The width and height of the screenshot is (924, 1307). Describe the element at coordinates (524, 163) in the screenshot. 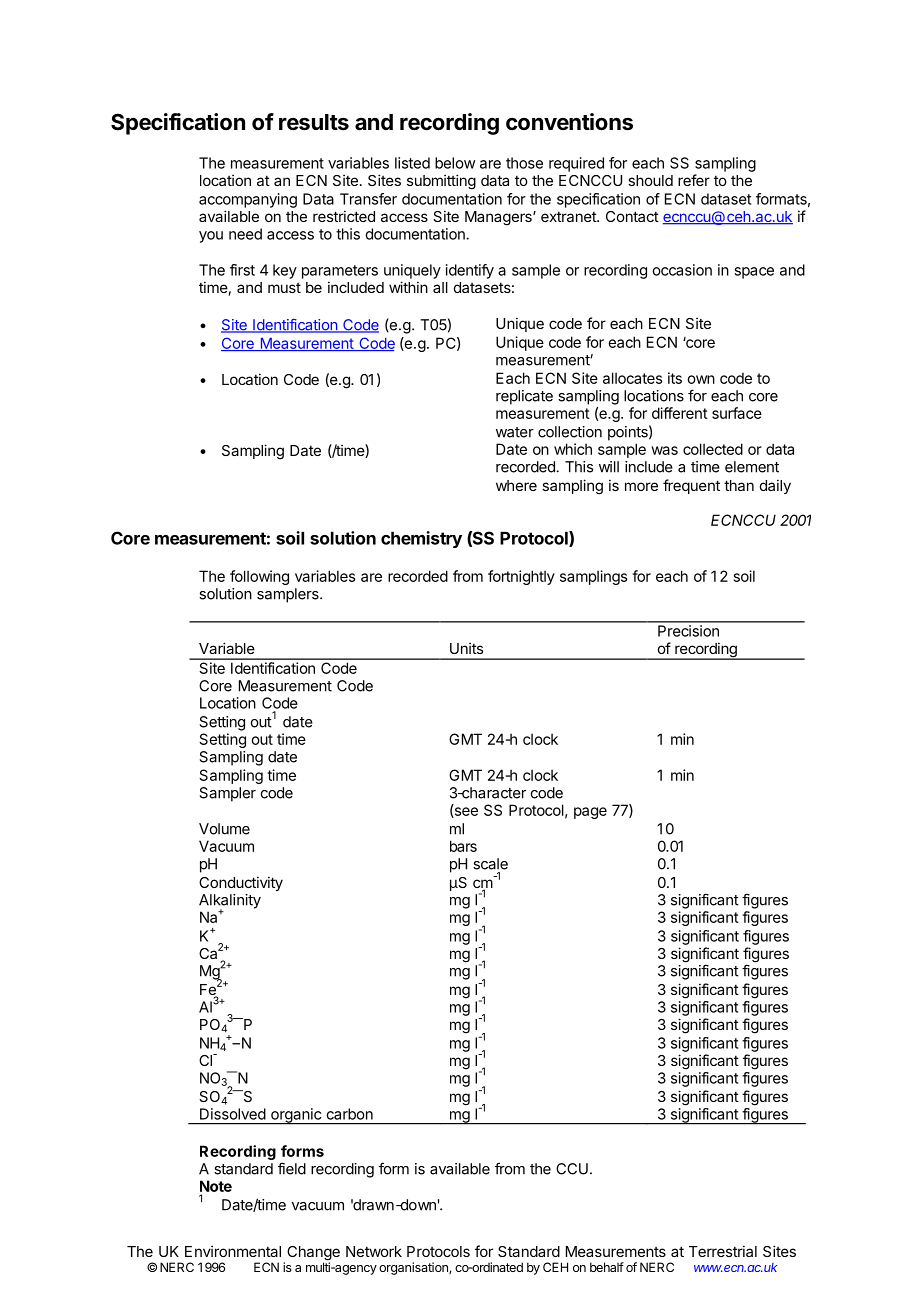

I see `those` at that location.
